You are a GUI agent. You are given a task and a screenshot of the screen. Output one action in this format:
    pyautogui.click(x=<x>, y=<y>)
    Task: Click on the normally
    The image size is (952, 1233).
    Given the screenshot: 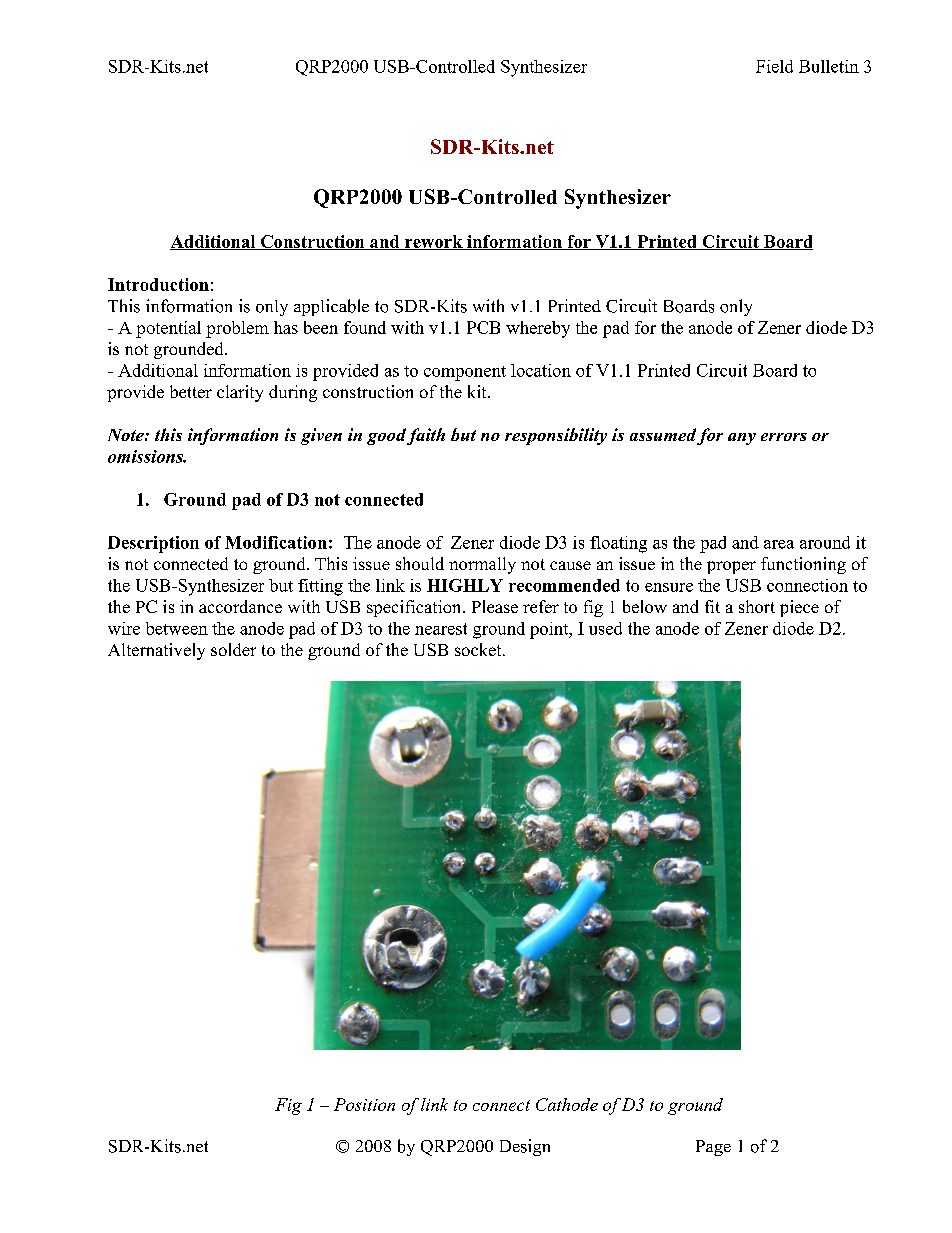 What is the action you would take?
    pyautogui.click(x=482, y=565)
